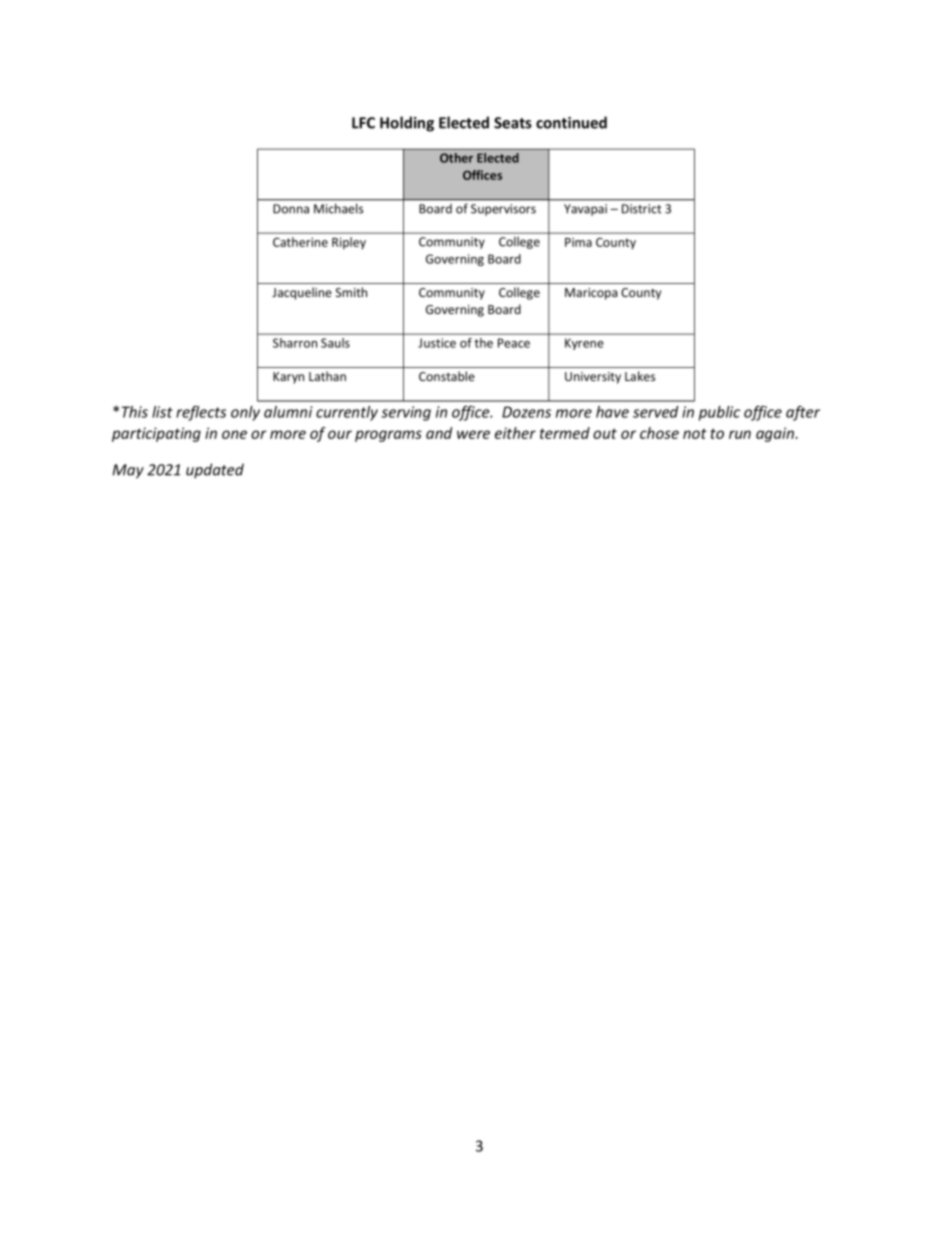  What do you see at coordinates (640, 376) in the screenshot?
I see `Lakes` at bounding box center [640, 376].
